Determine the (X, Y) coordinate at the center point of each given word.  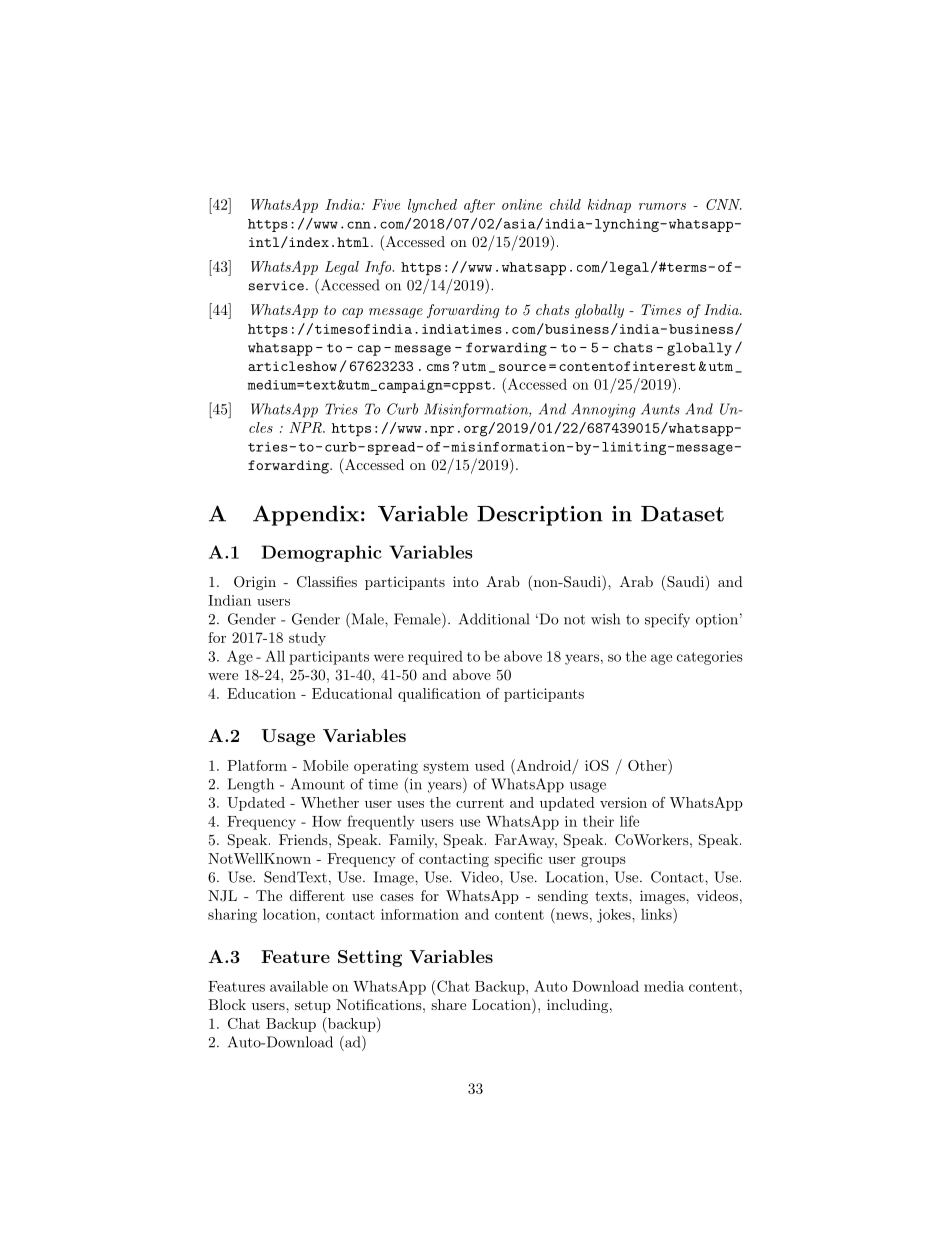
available (299, 986)
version (623, 802)
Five (386, 204)
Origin (255, 583)
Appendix (306, 515)
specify (667, 620)
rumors (662, 206)
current (480, 803)
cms (438, 367)
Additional (494, 619)
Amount (318, 784)
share (448, 1004)
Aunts (660, 409)
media (664, 986)
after (479, 206)
